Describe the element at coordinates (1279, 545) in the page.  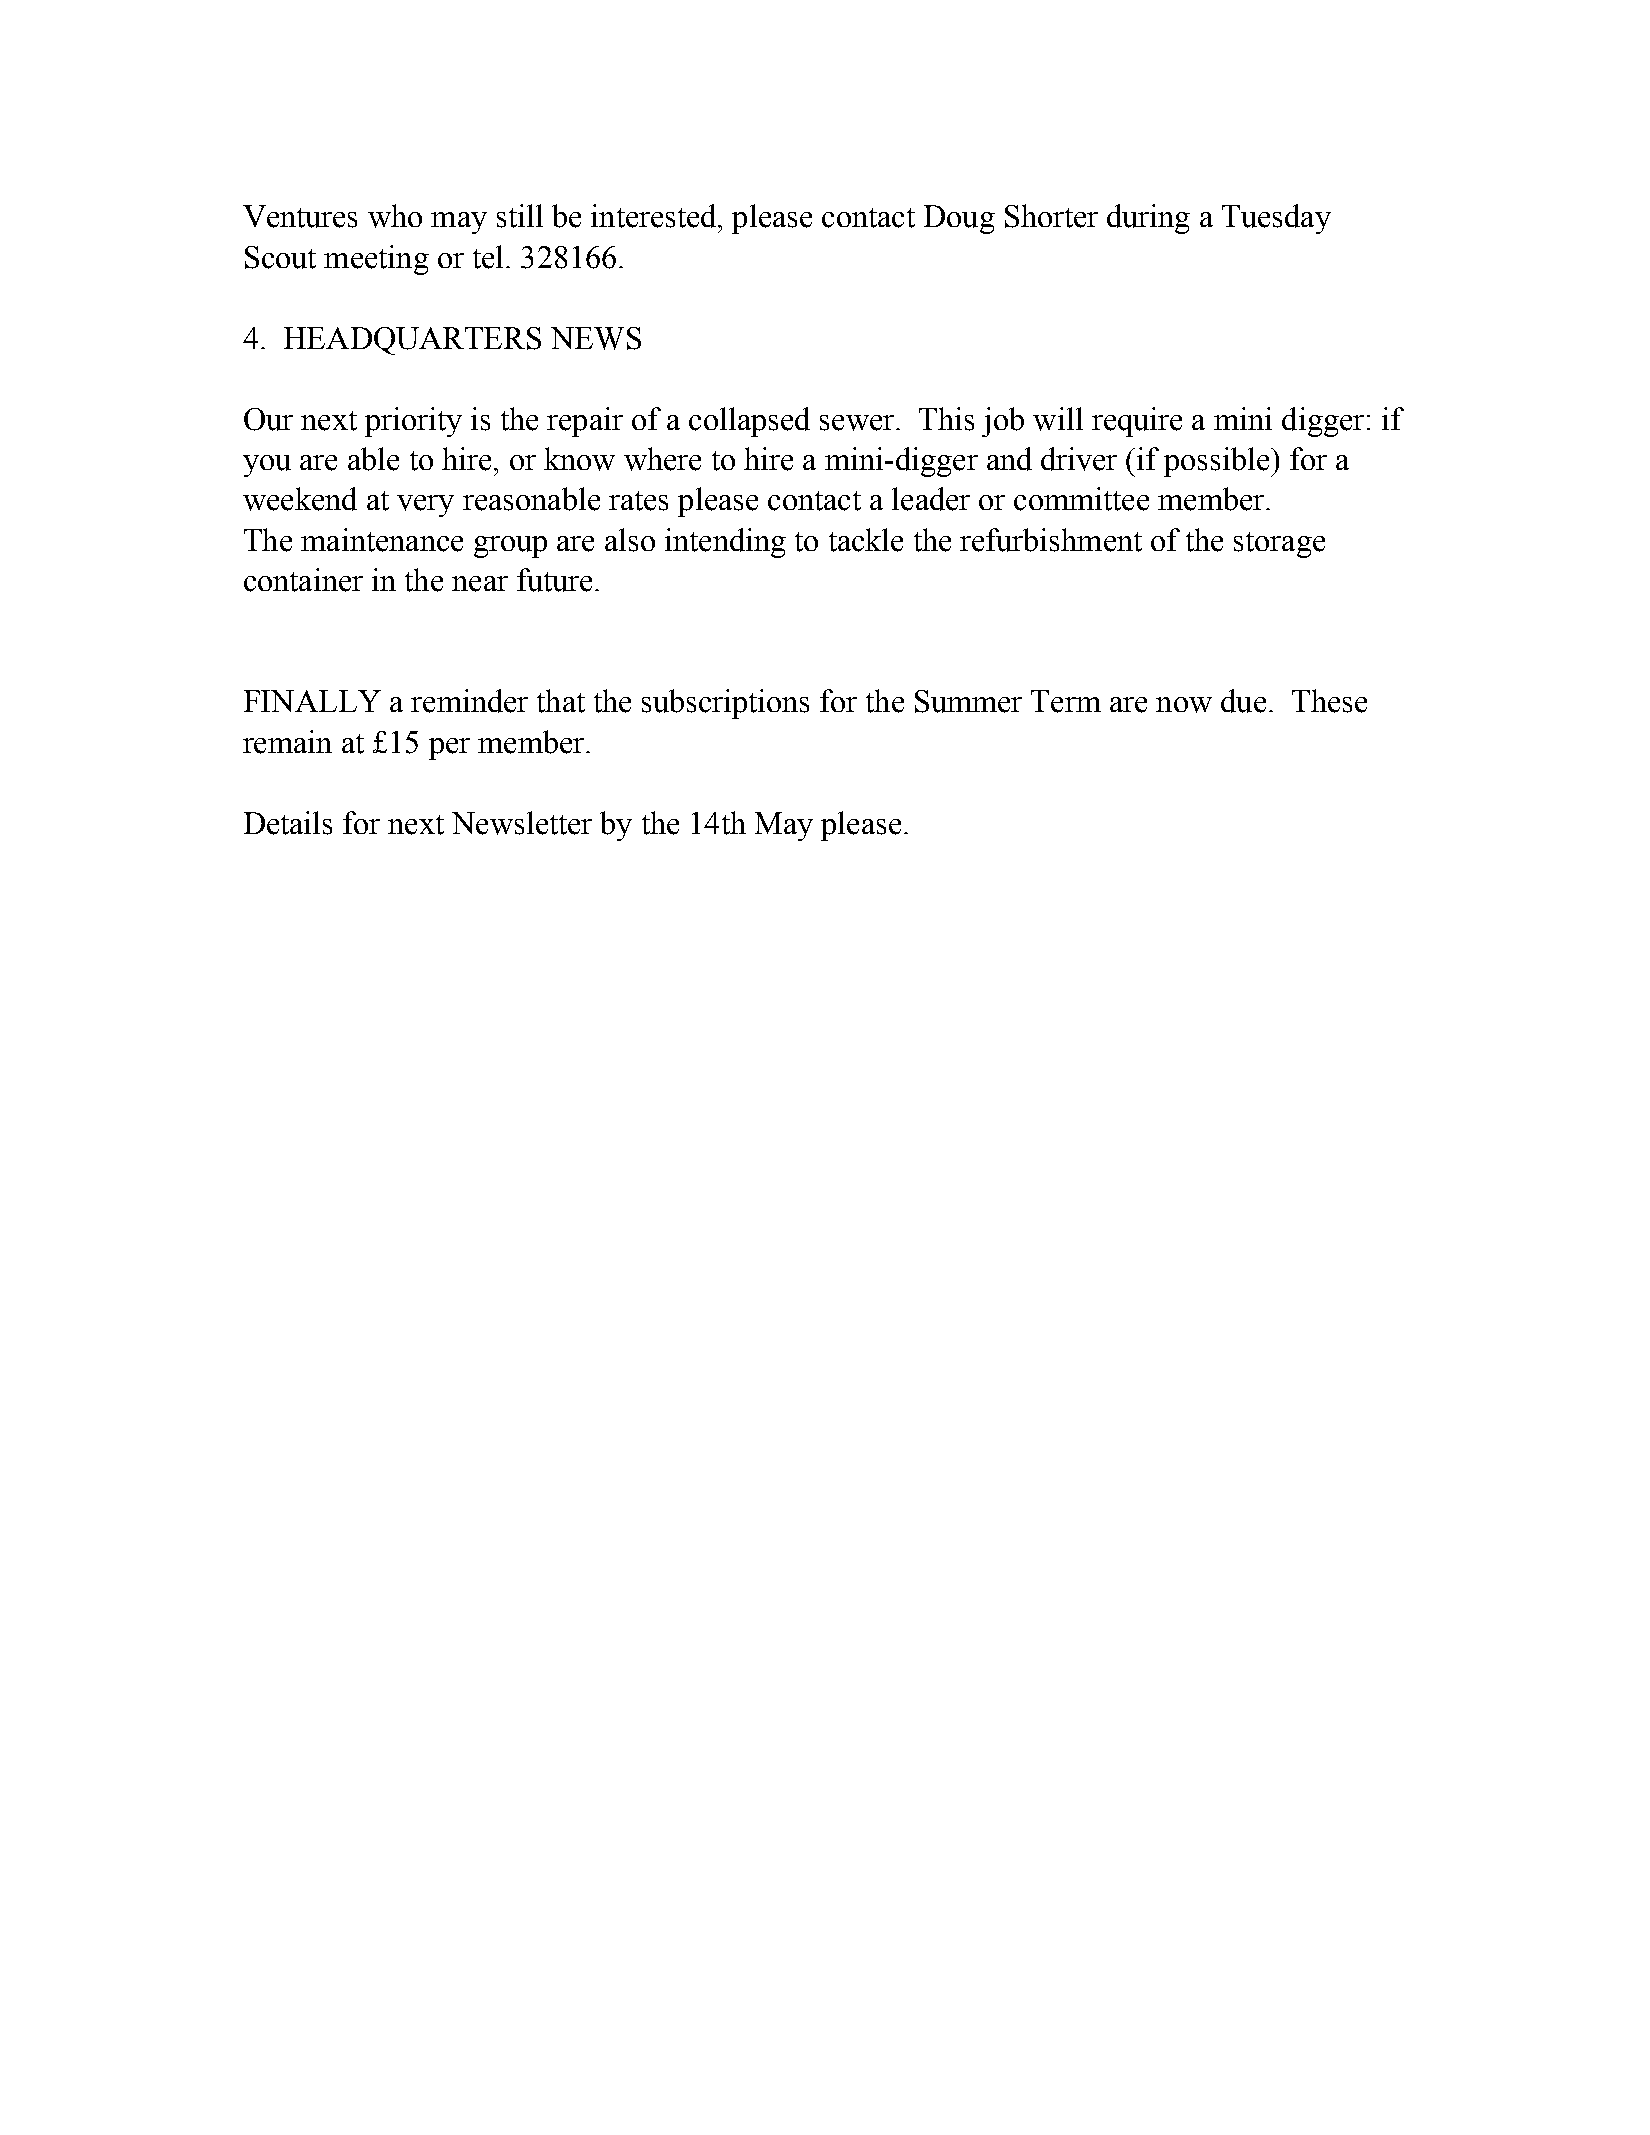
I see `storage` at that location.
